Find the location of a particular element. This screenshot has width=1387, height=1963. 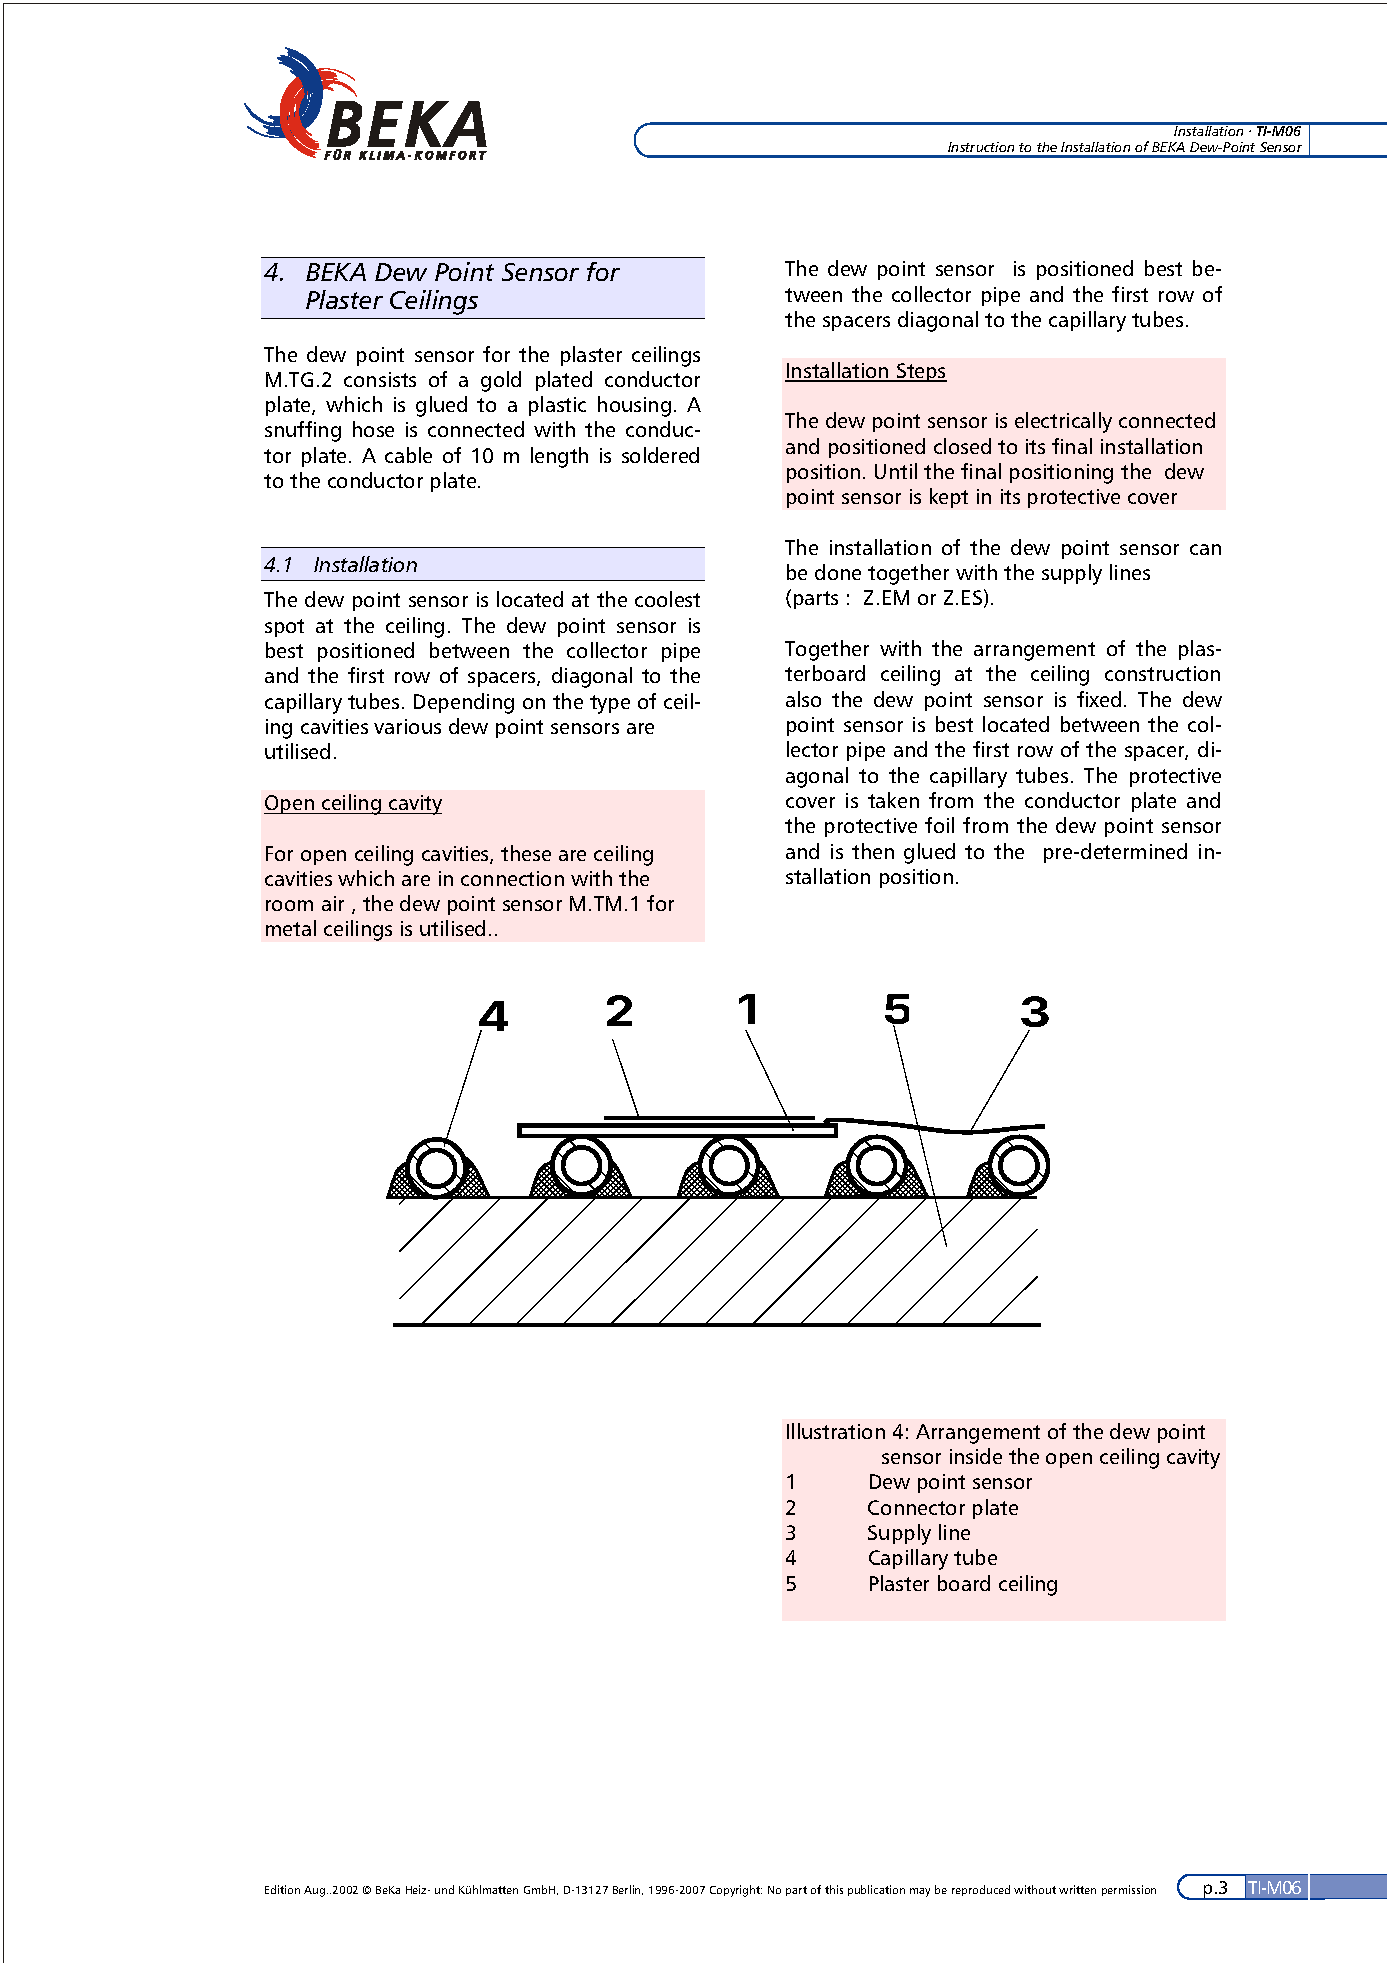

then is located at coordinates (873, 851).
